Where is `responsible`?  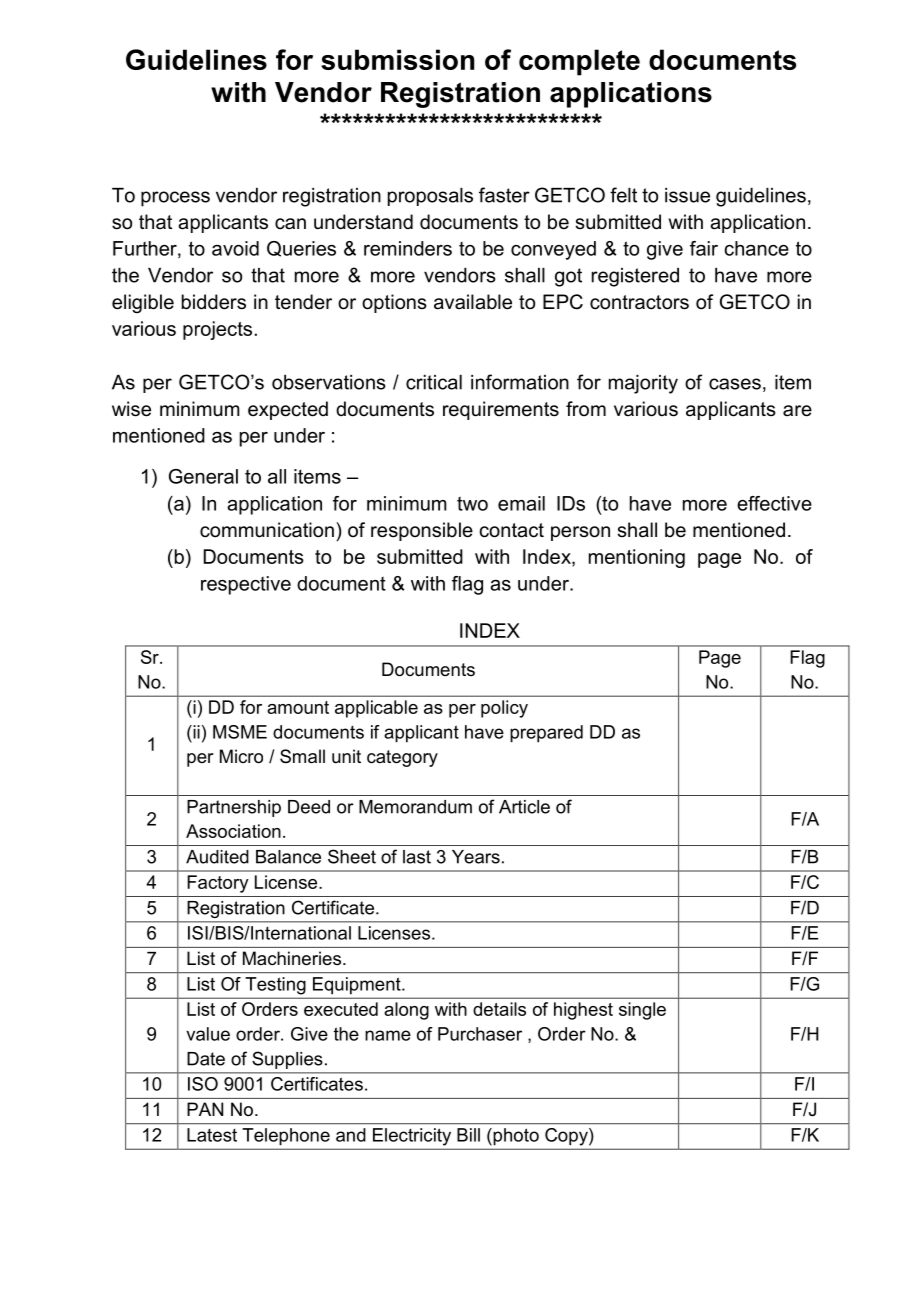 responsible is located at coordinates (422, 531).
